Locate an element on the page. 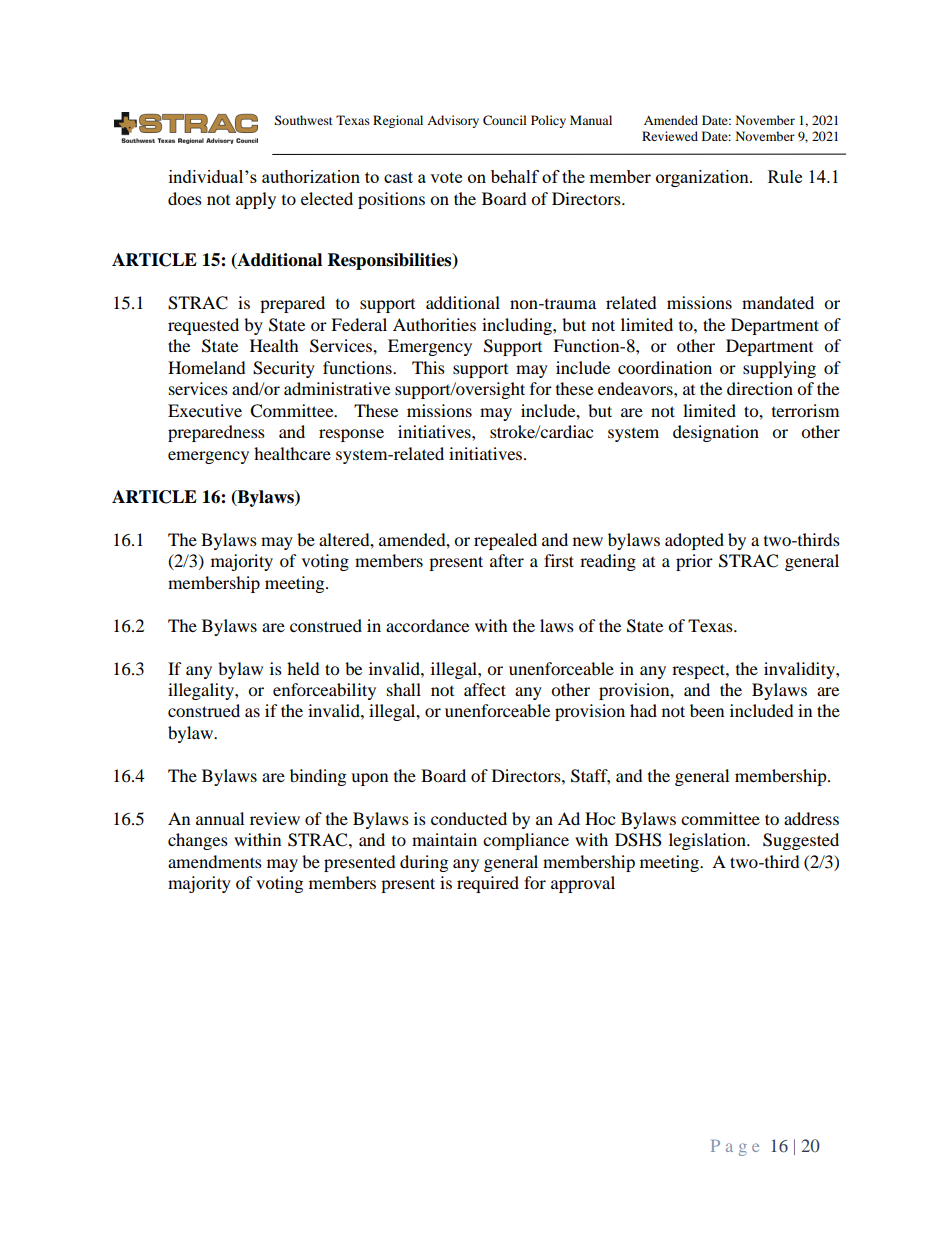  amendments is located at coordinates (215, 861).
